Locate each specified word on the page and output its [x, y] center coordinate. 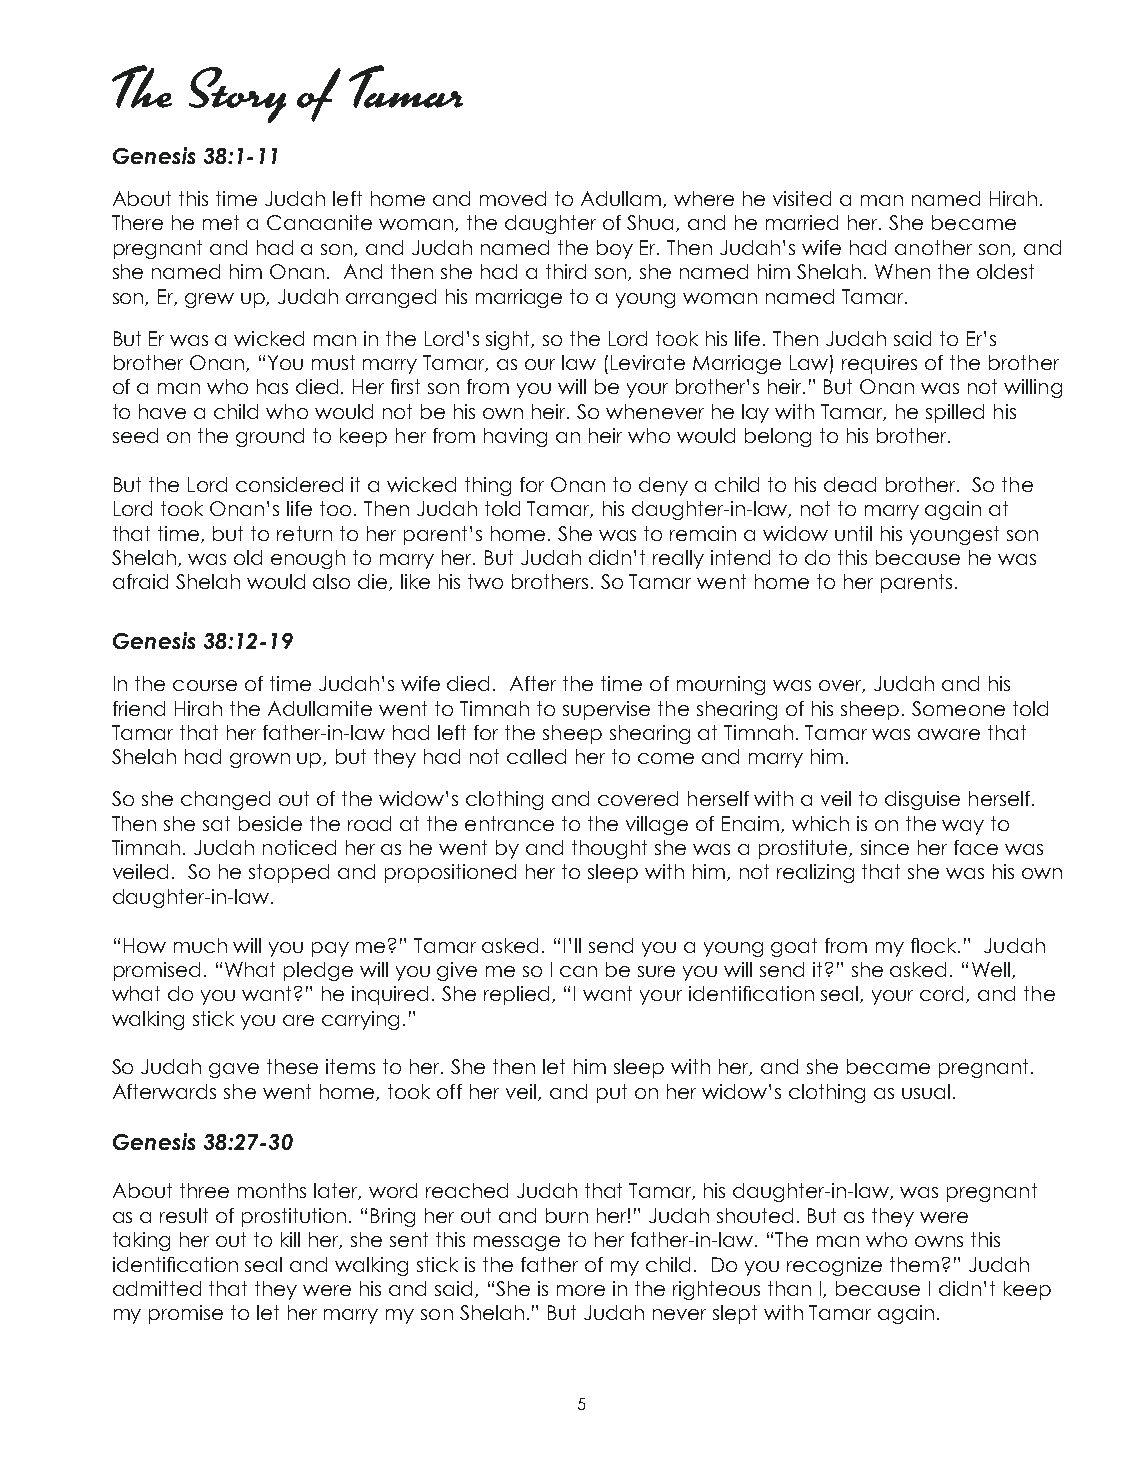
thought [609, 849]
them [914, 1264]
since [885, 847]
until [853, 533]
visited [802, 198]
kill [290, 1239]
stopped [289, 873]
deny [663, 486]
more [581, 1290]
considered [289, 484]
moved [513, 198]
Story [237, 95]
